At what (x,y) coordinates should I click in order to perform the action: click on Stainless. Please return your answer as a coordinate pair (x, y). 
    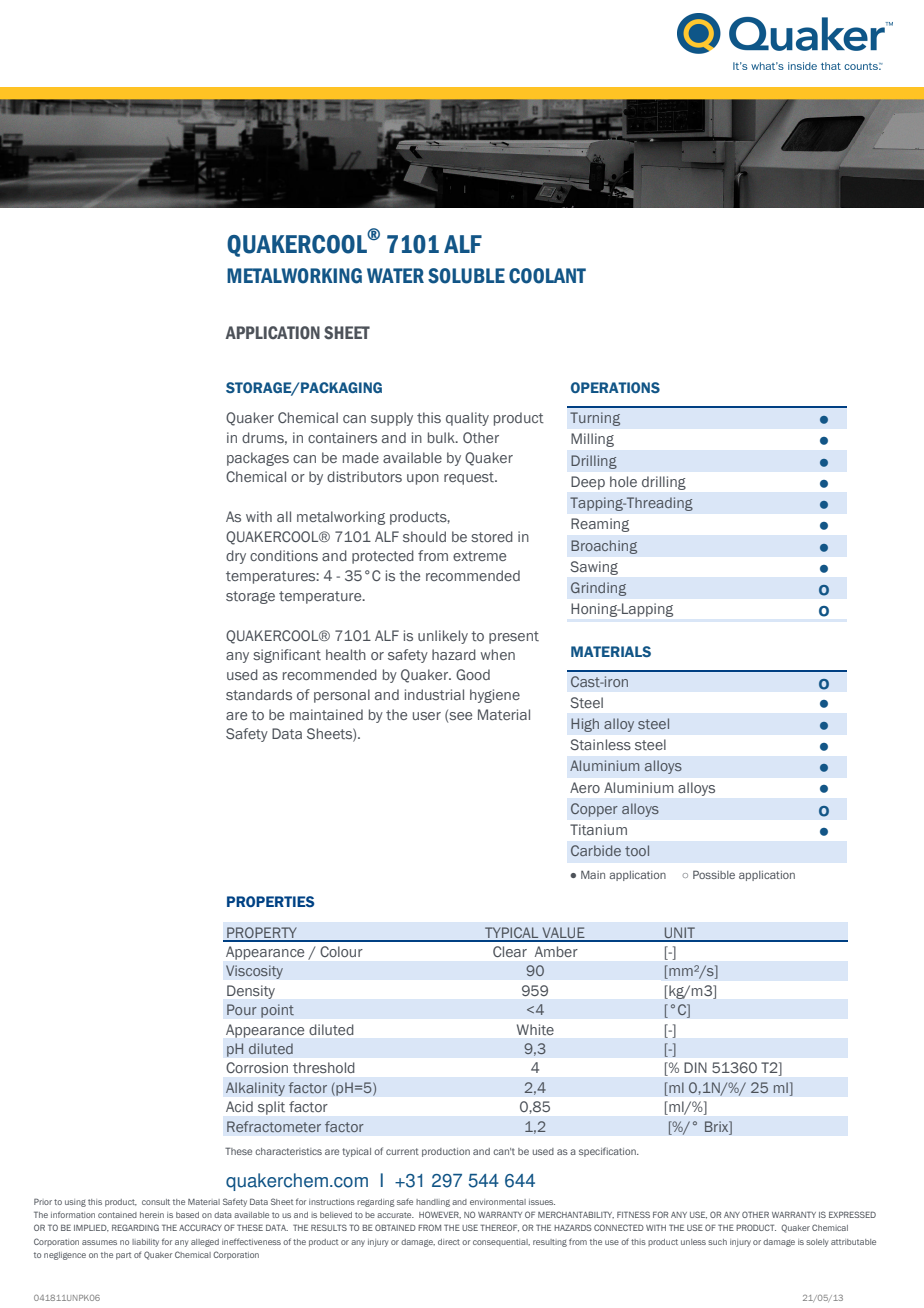
    Looking at the image, I should click on (600, 744).
